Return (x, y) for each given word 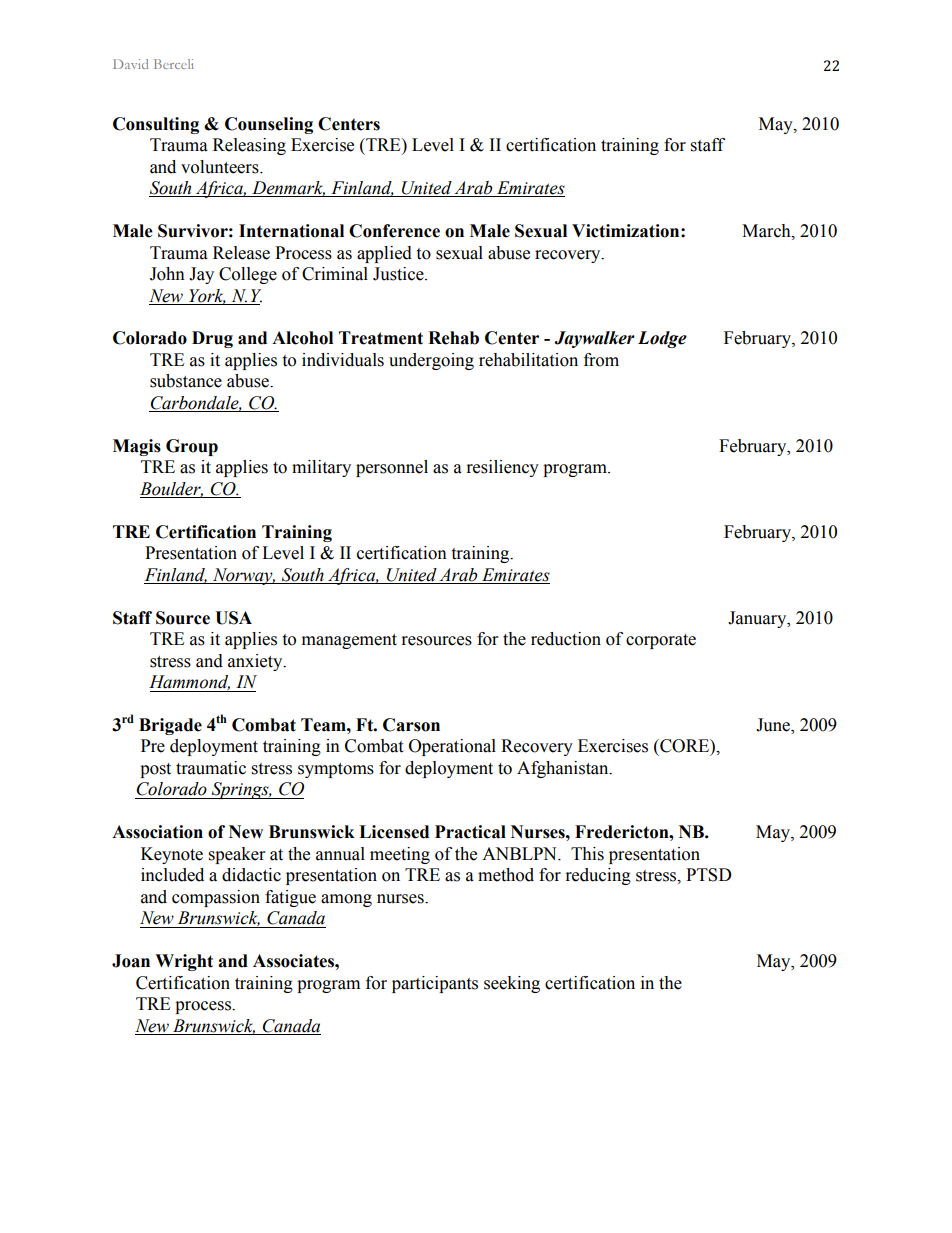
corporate (661, 641)
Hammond (189, 682)
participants (435, 984)
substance (186, 381)
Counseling (269, 125)
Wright (184, 962)
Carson (411, 725)
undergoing (431, 361)
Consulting (156, 125)
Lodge (662, 339)
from (601, 360)
